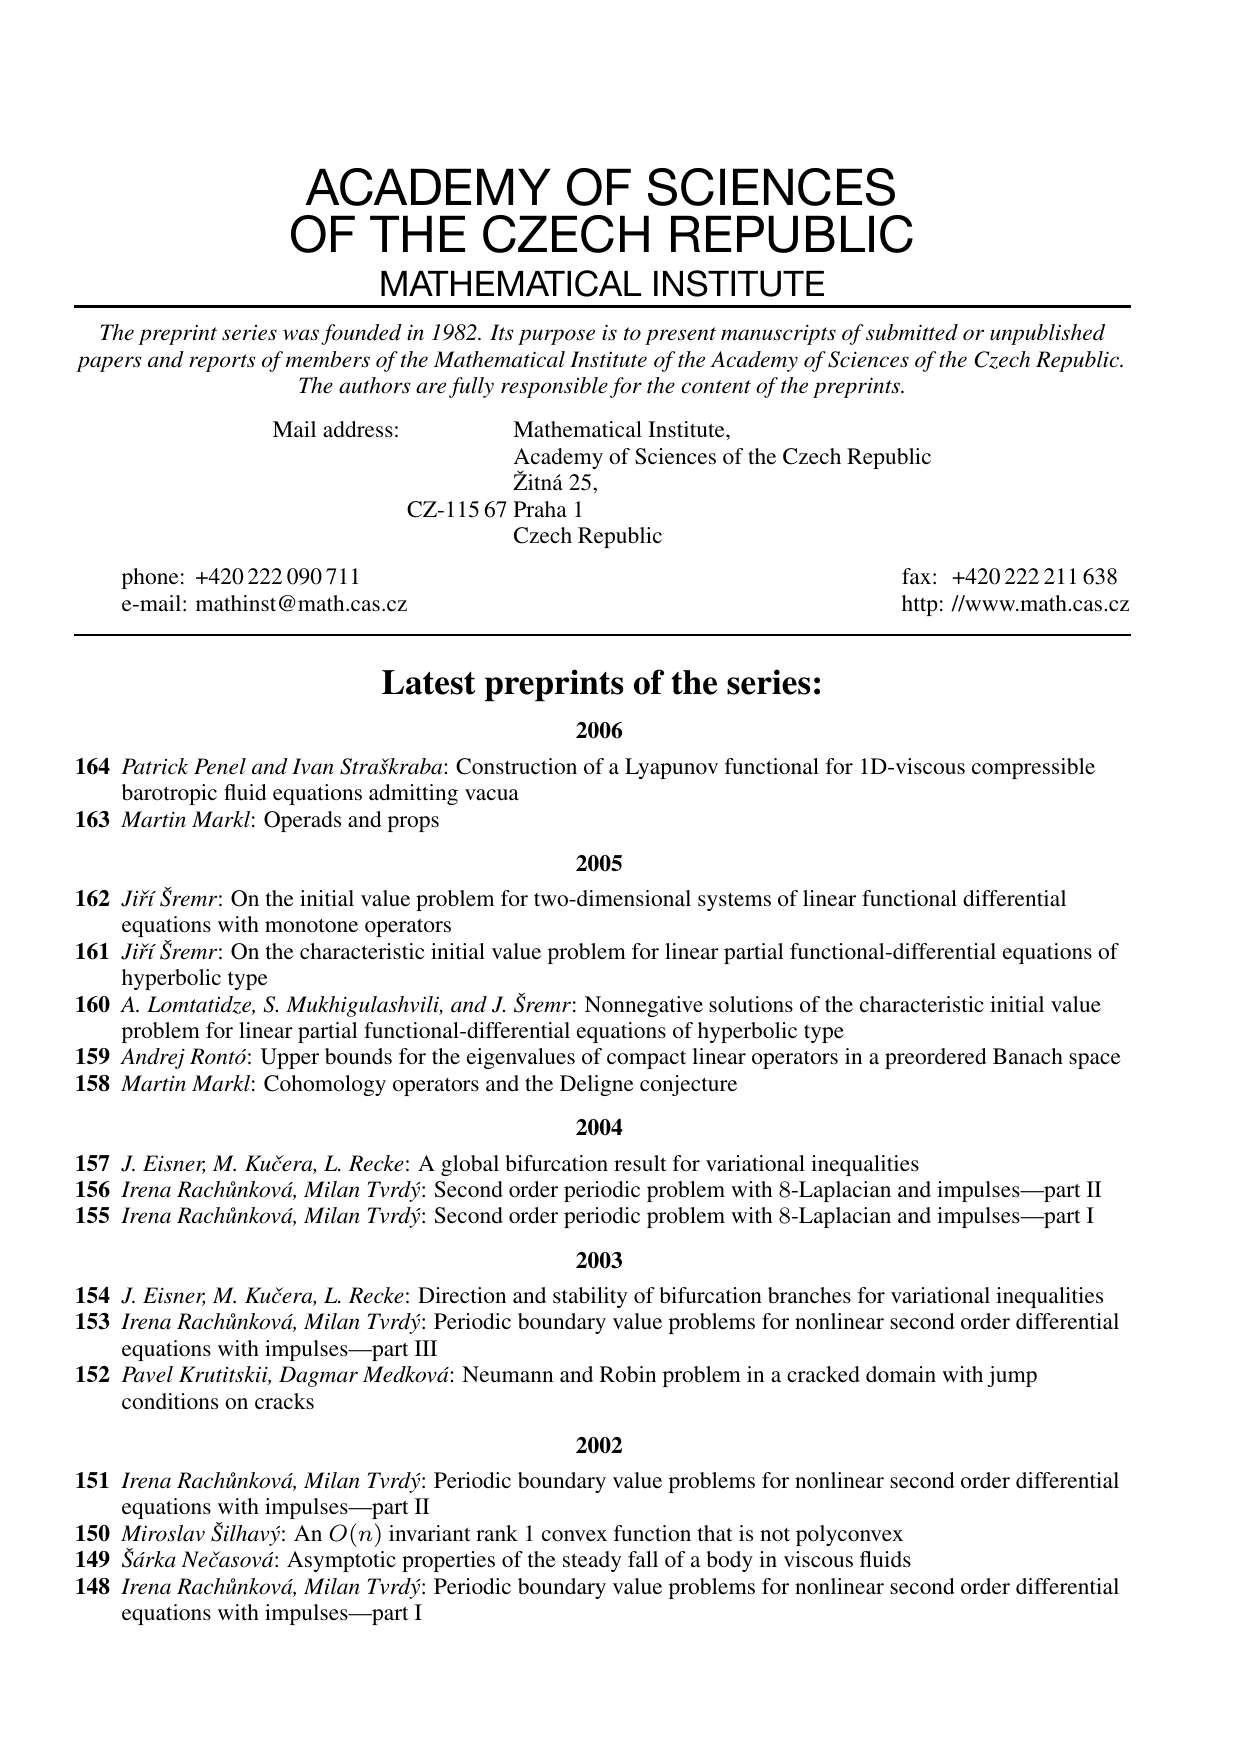  What do you see at coordinates (640, 1163) in the page?
I see `result` at bounding box center [640, 1163].
